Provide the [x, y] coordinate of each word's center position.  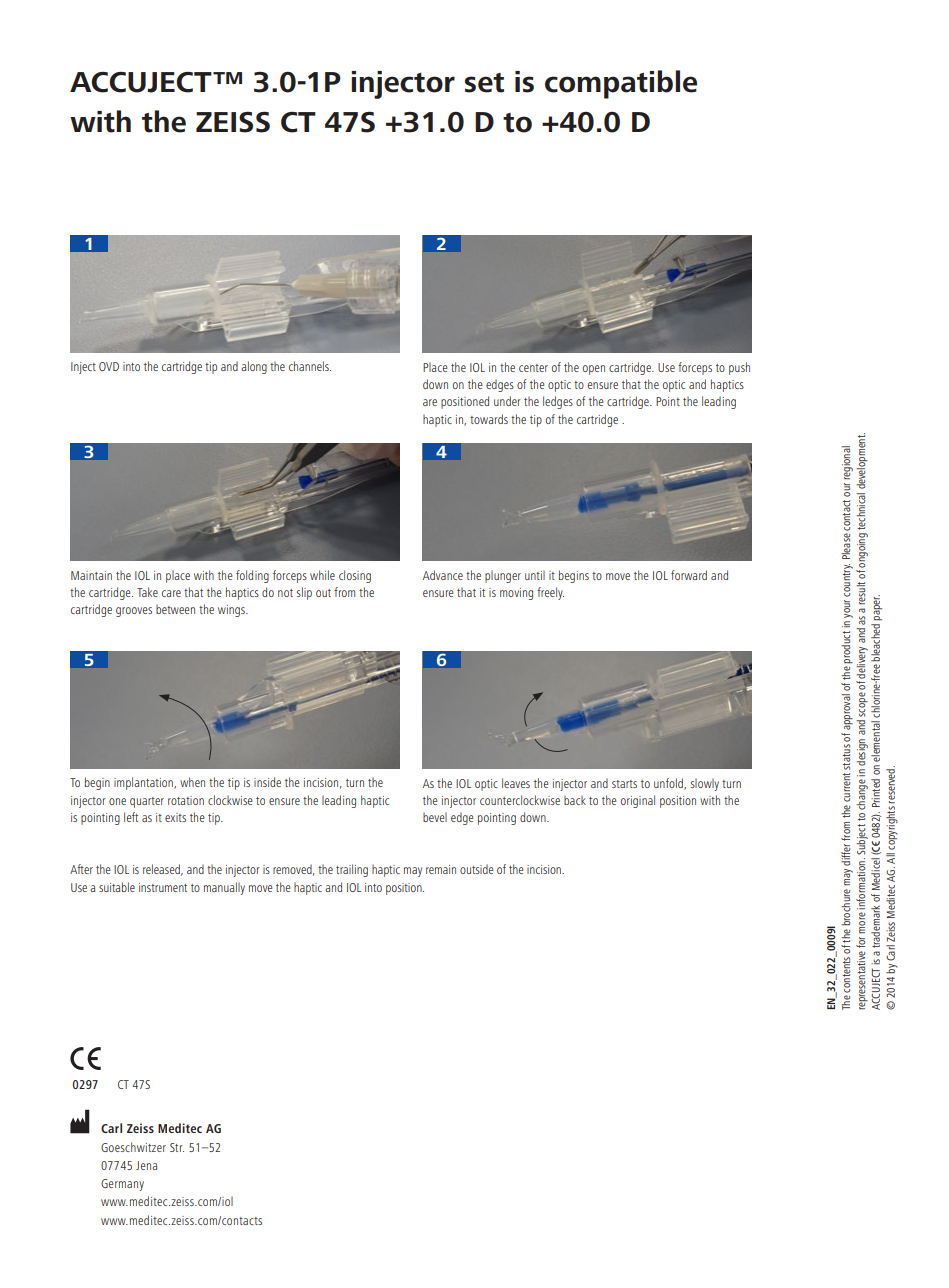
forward [689, 575]
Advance [443, 575]
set [484, 83]
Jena [146, 1165]
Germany [122, 1185]
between [175, 609]
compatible [621, 84]
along [254, 367]
